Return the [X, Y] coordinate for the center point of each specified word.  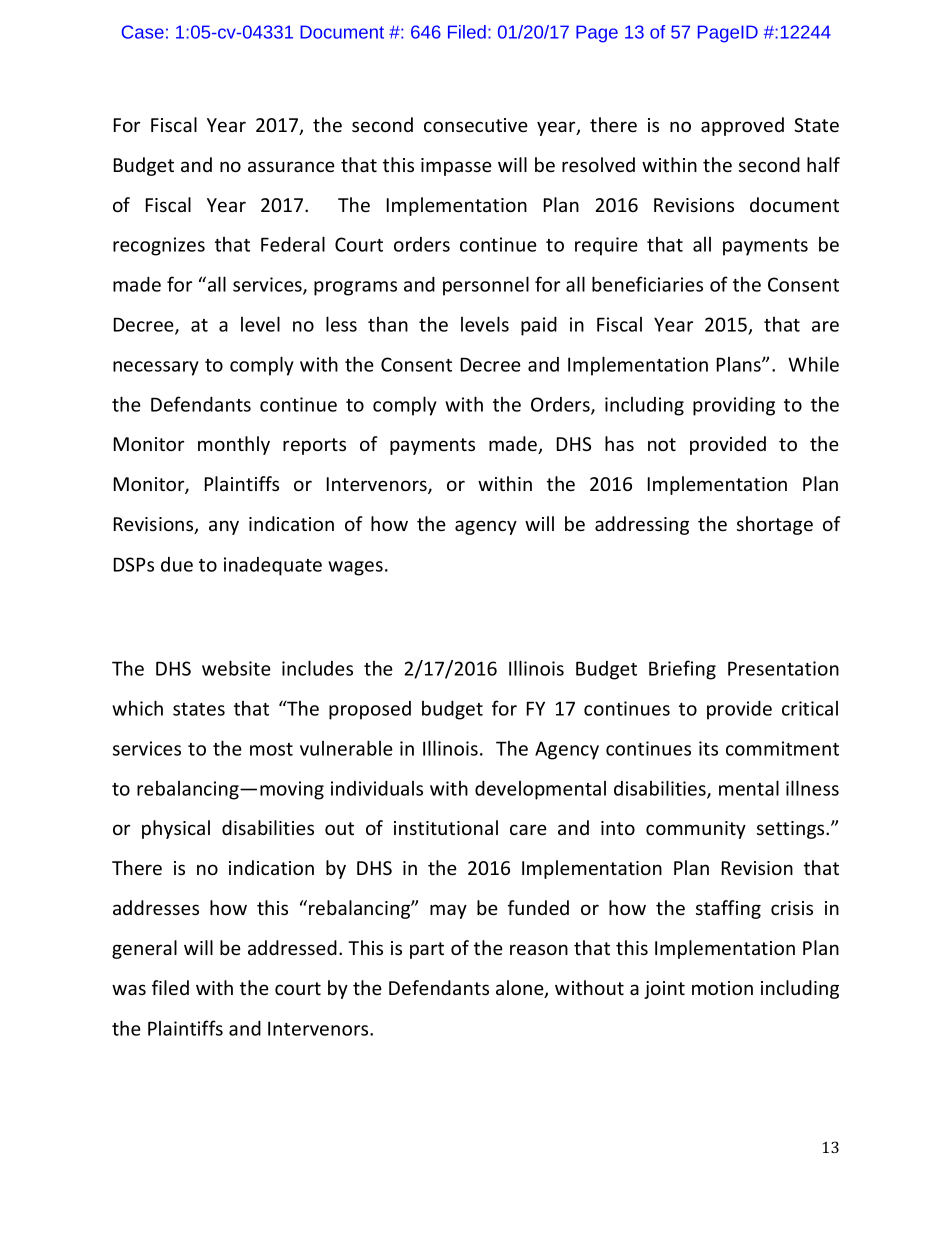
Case [143, 32]
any [224, 527]
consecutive [476, 125]
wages [355, 568]
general [144, 949]
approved [742, 126]
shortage [775, 525]
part [427, 950]
